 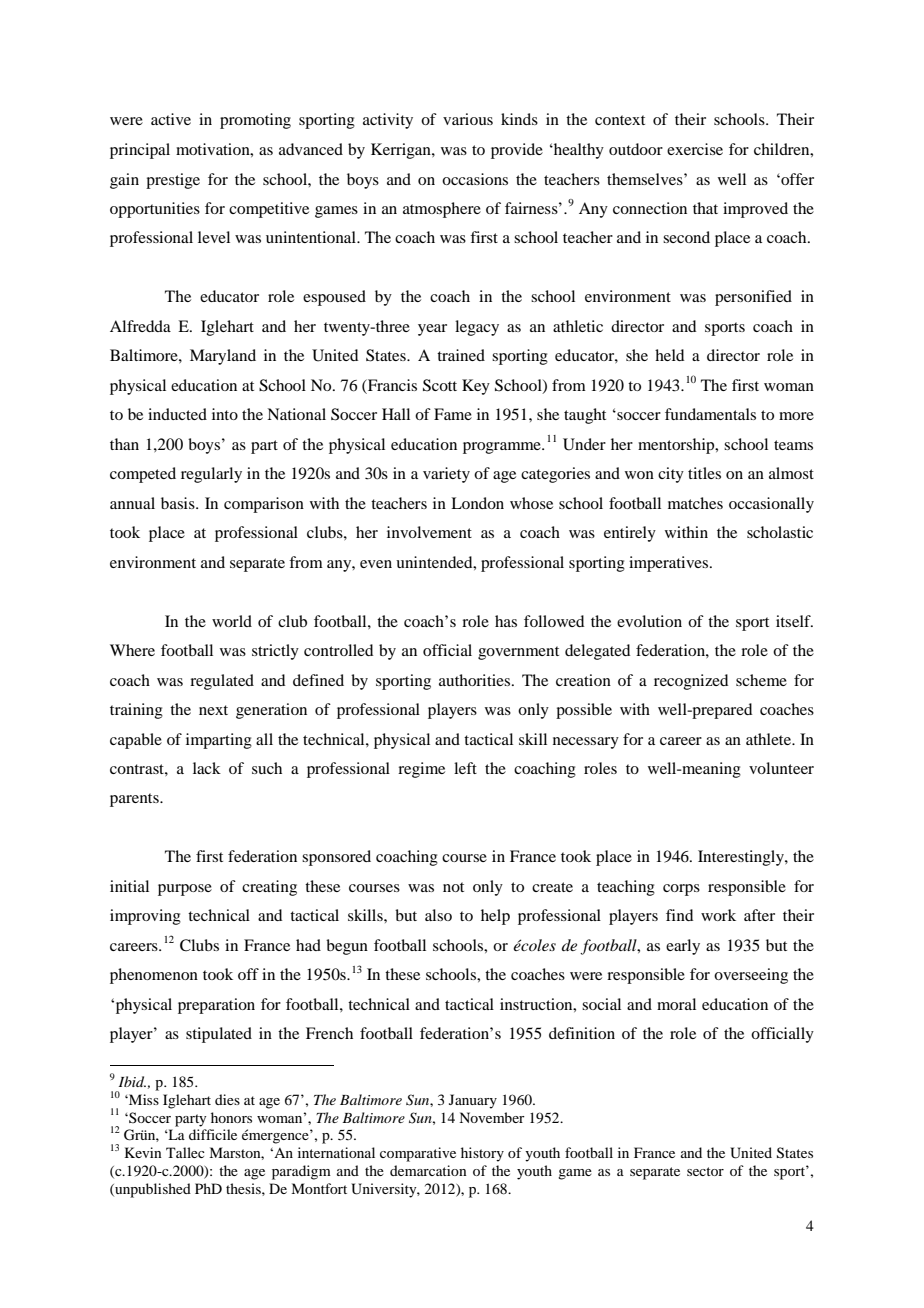 I want to click on exercise, so click(x=695, y=149).
